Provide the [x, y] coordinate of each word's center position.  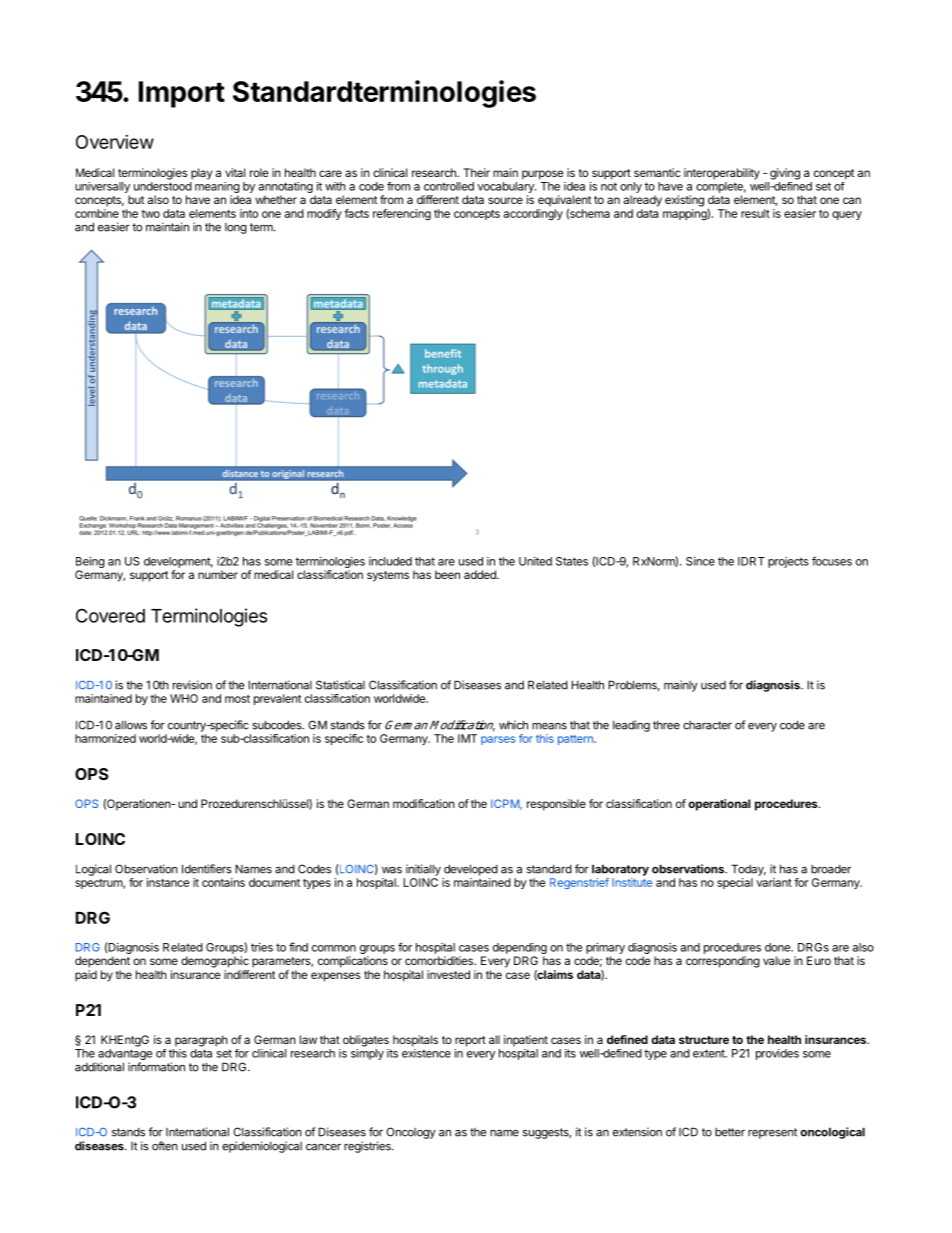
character [707, 725]
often [165, 1146]
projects [788, 562]
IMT [467, 738]
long [236, 228]
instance [168, 882]
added [481, 574]
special [735, 883]
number [218, 574]
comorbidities [440, 960]
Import [182, 94]
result [755, 213]
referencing [402, 215]
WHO [184, 698]
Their [476, 172]
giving [785, 174]
